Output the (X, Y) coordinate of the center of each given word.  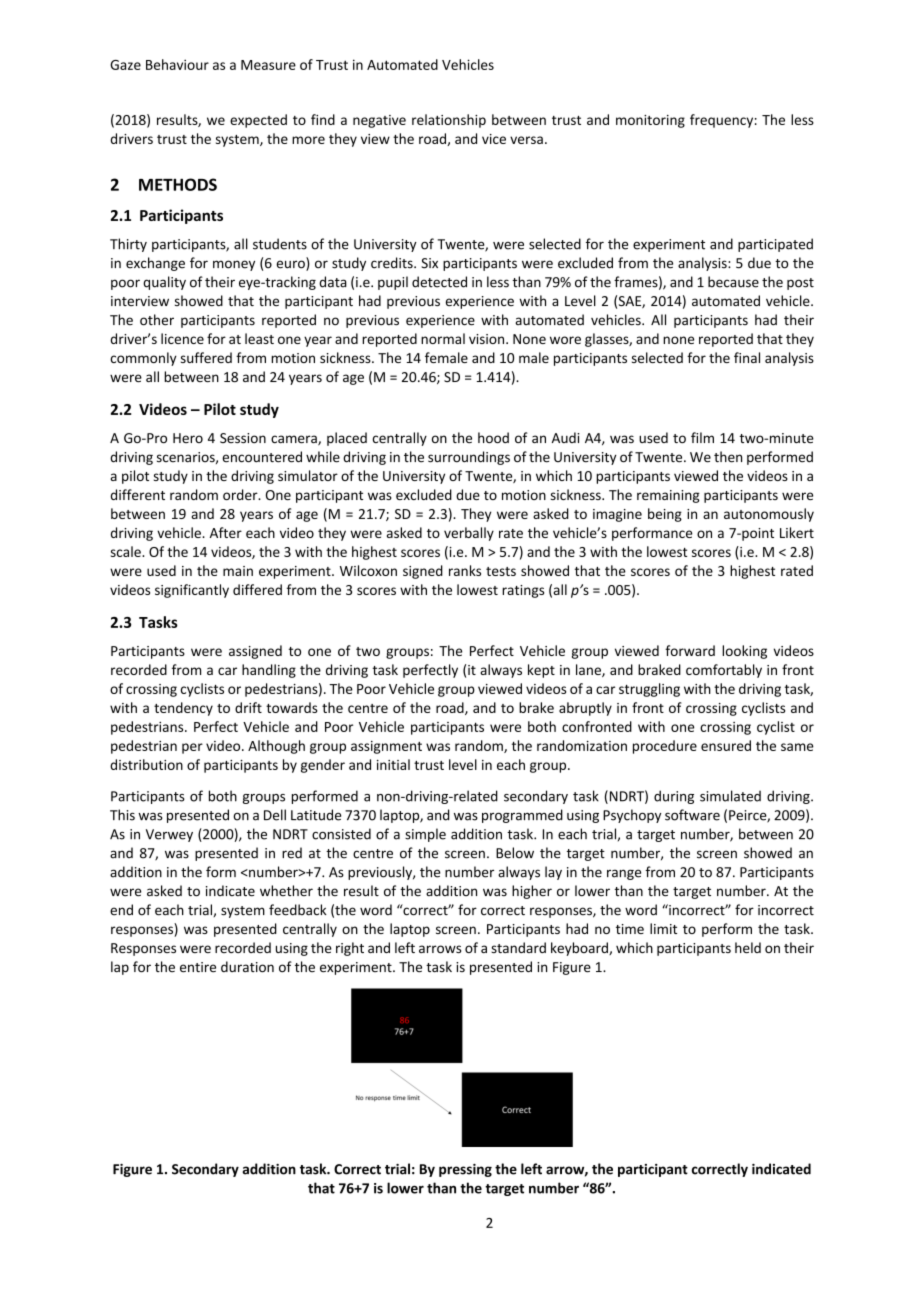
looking (744, 652)
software (692, 815)
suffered (206, 357)
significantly (192, 591)
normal (443, 338)
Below (515, 853)
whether (286, 890)
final (747, 357)
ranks (465, 570)
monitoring (650, 121)
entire (198, 967)
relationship (449, 121)
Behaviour (177, 64)
